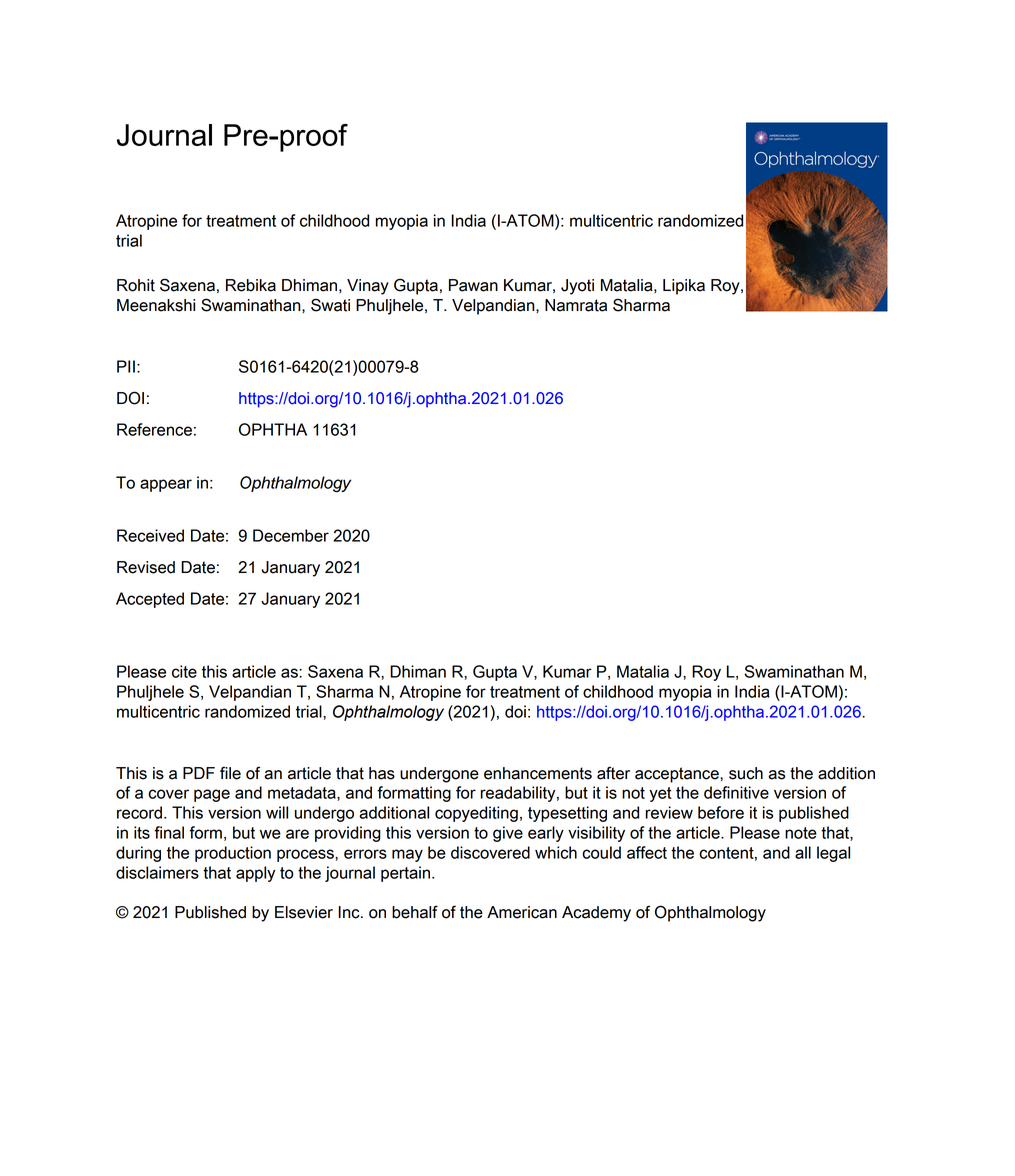 The height and width of the screenshot is (1176, 1015). I want to click on Jyoti, so click(577, 287).
